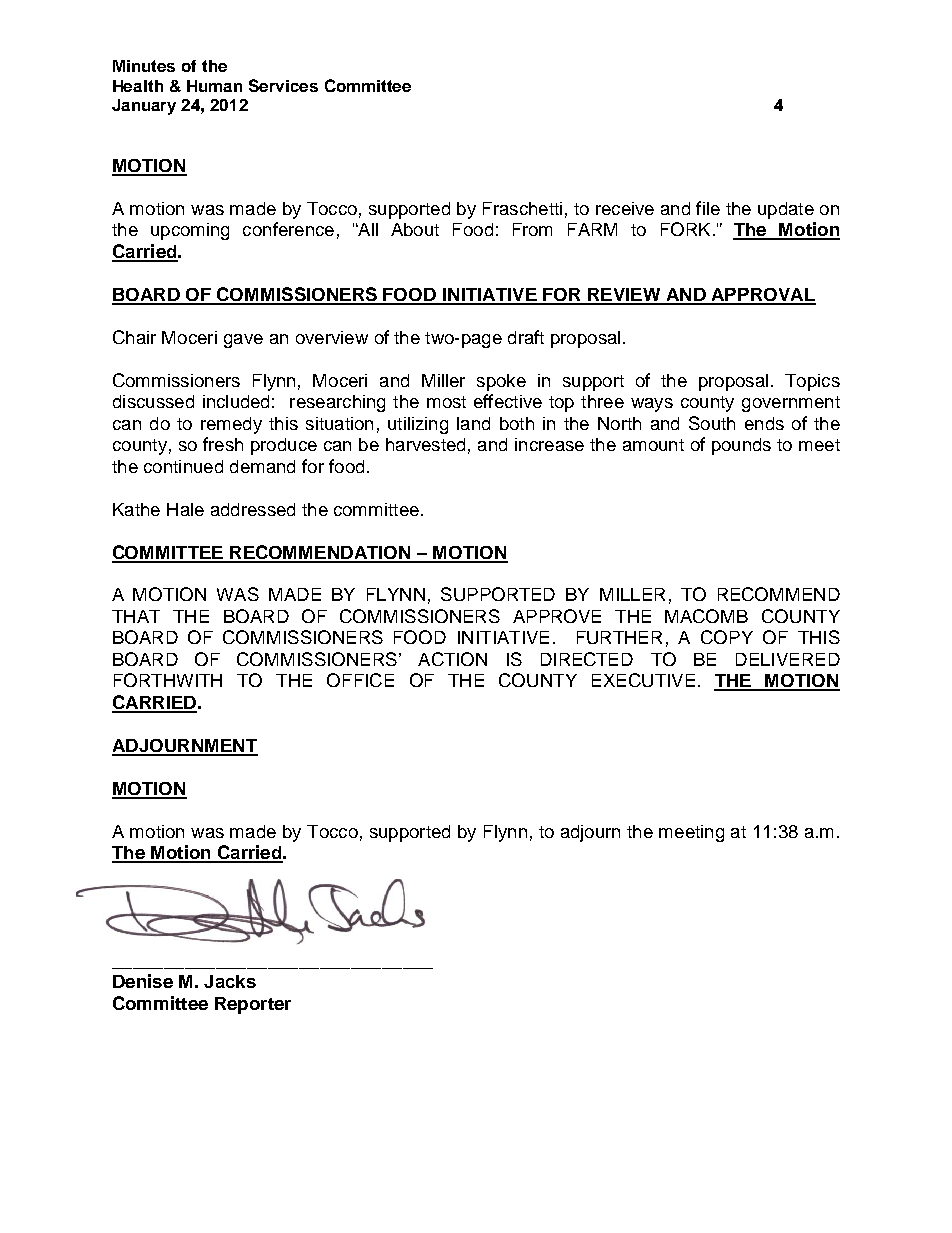  What do you see at coordinates (214, 86) in the screenshot?
I see `Human` at bounding box center [214, 86].
